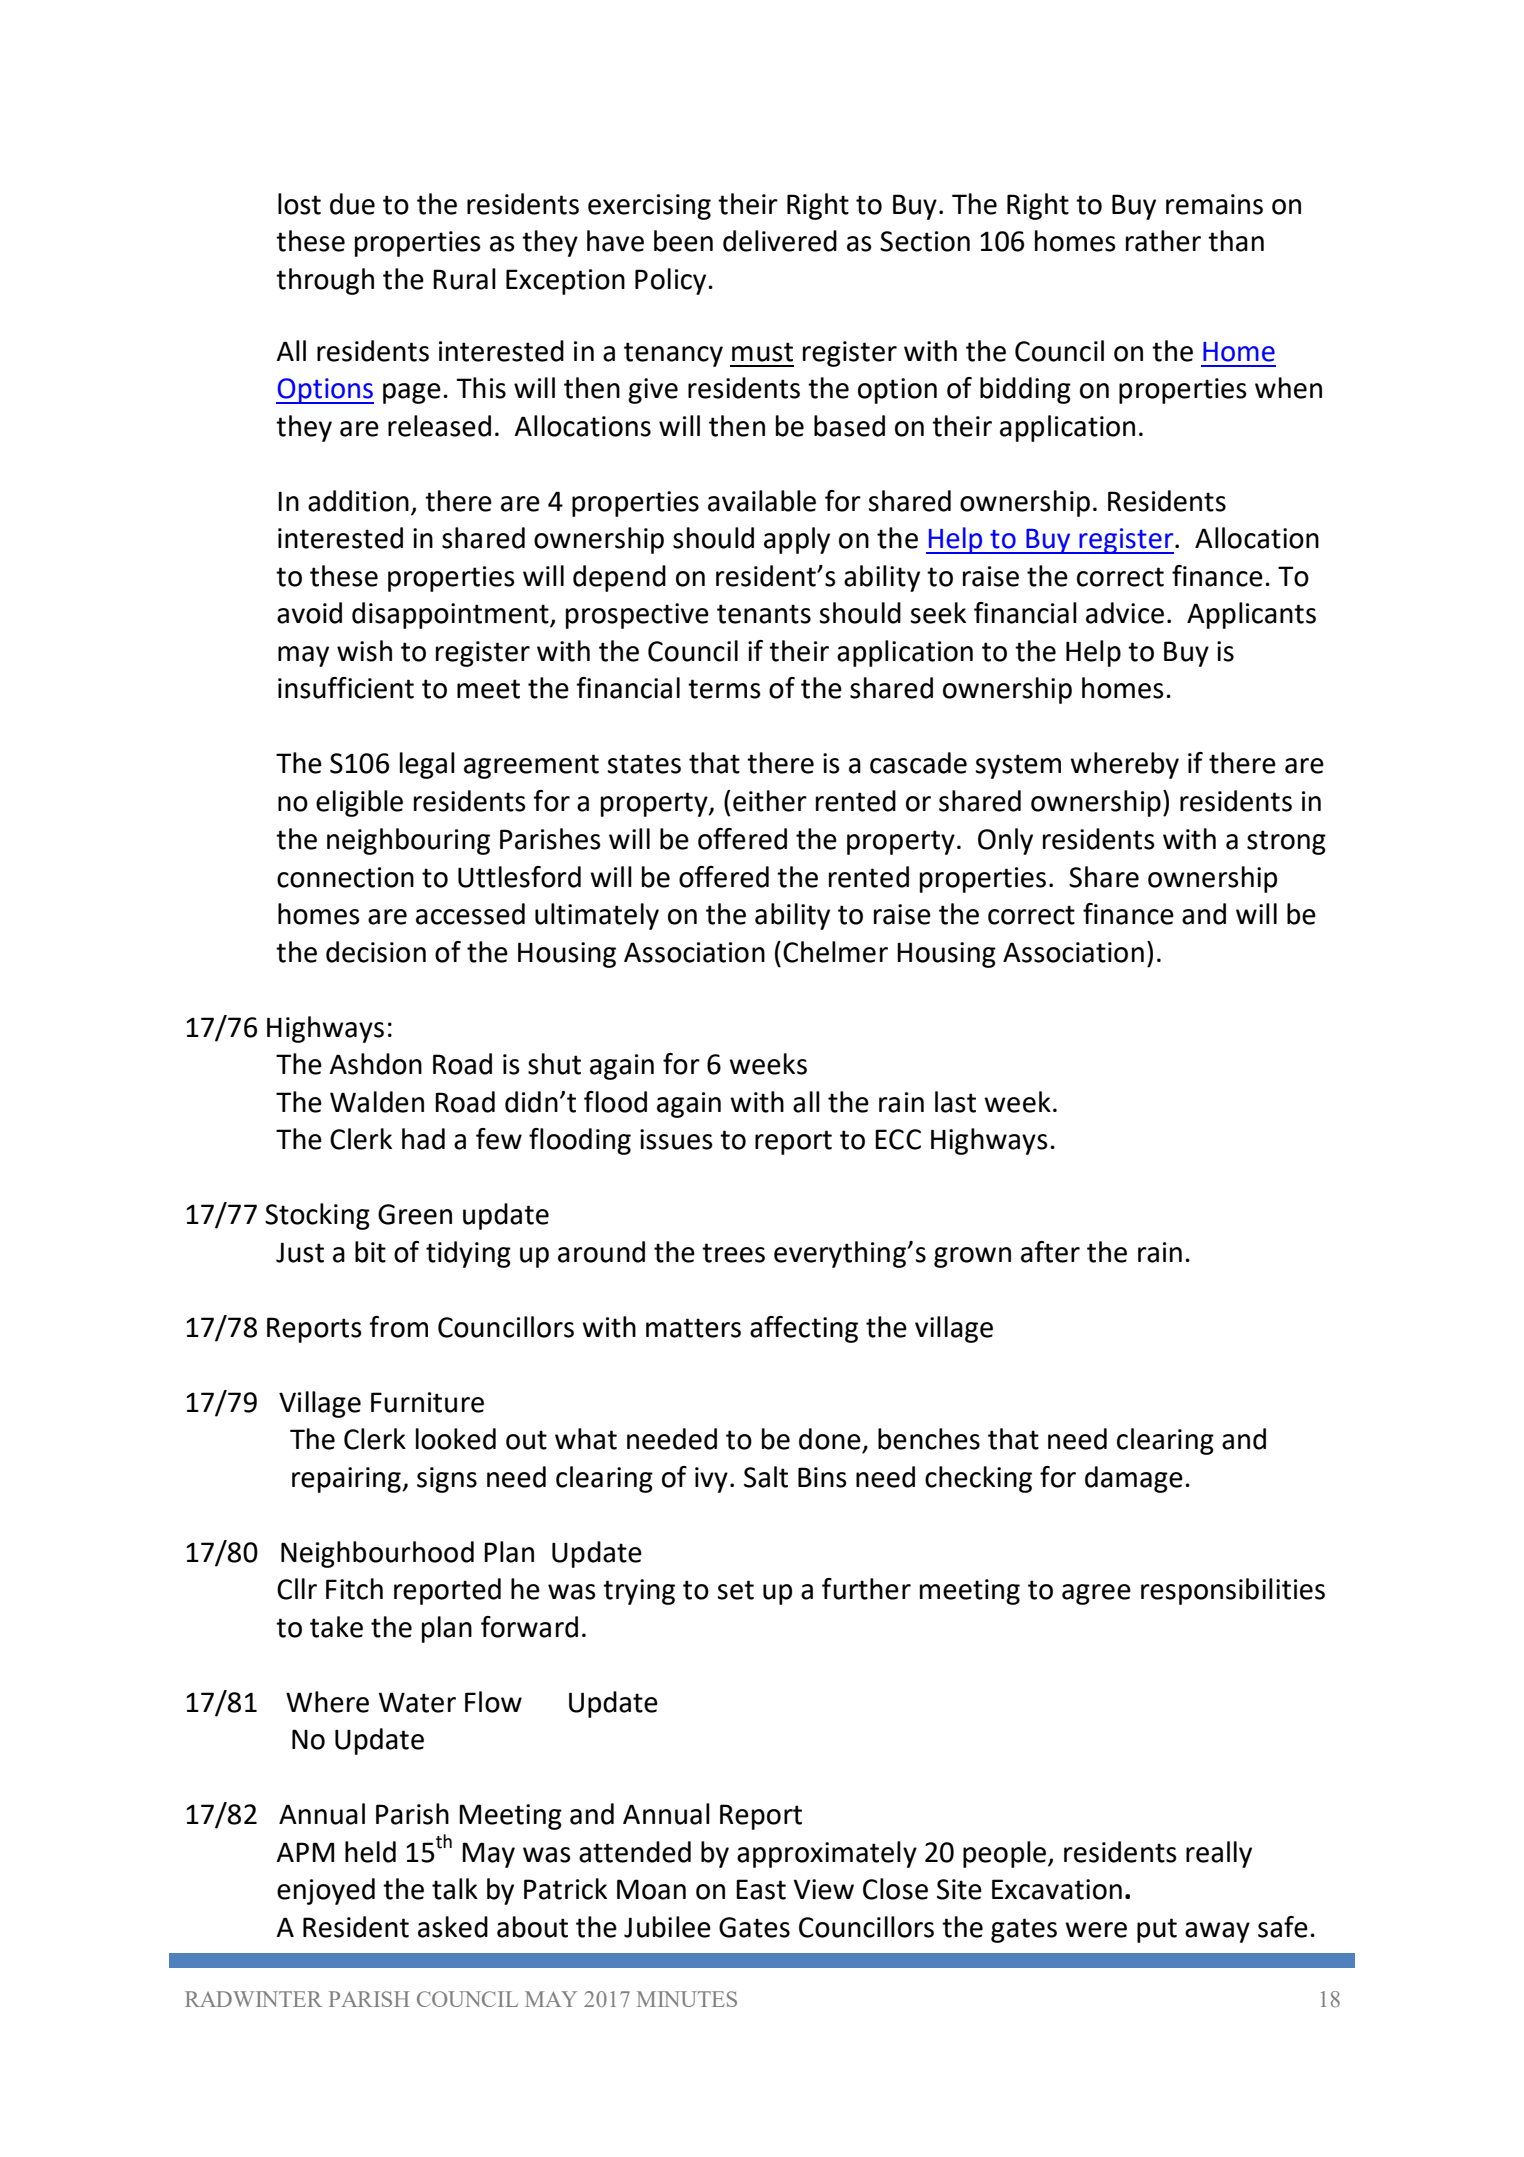  Describe the element at coordinates (823, 1889) in the page. I see `View` at that location.
